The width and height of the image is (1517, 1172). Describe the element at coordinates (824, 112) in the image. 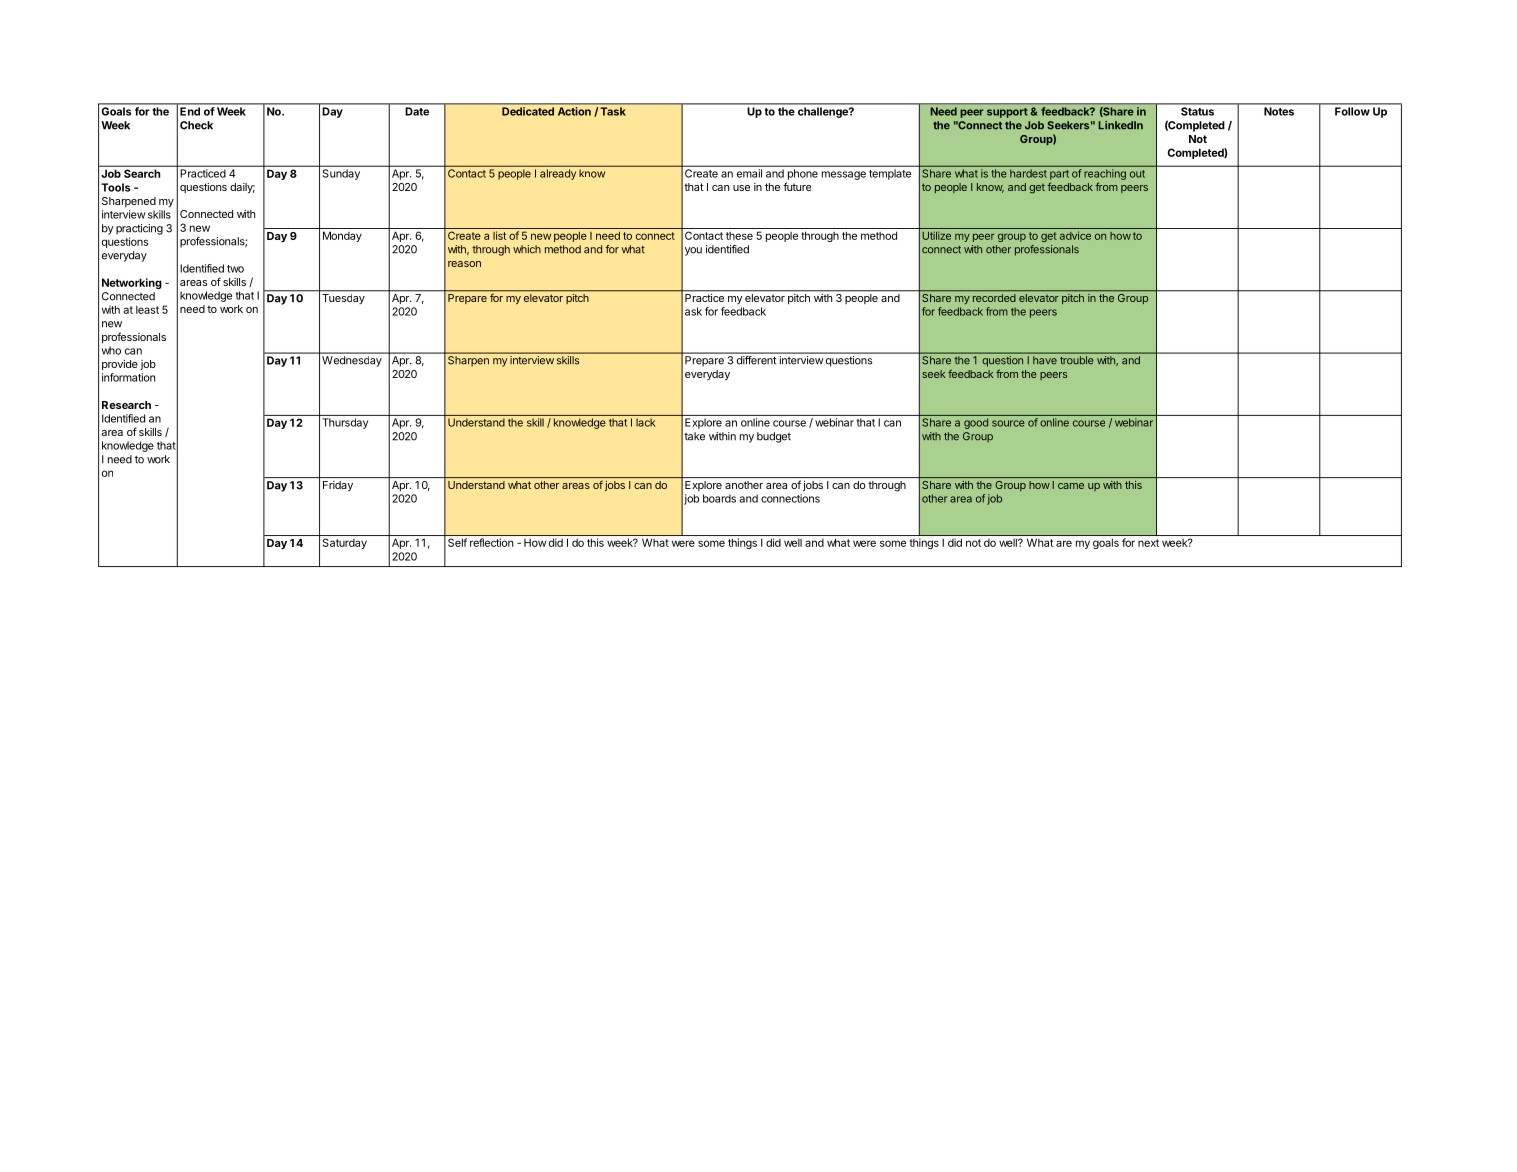

I see `challenge` at that location.
